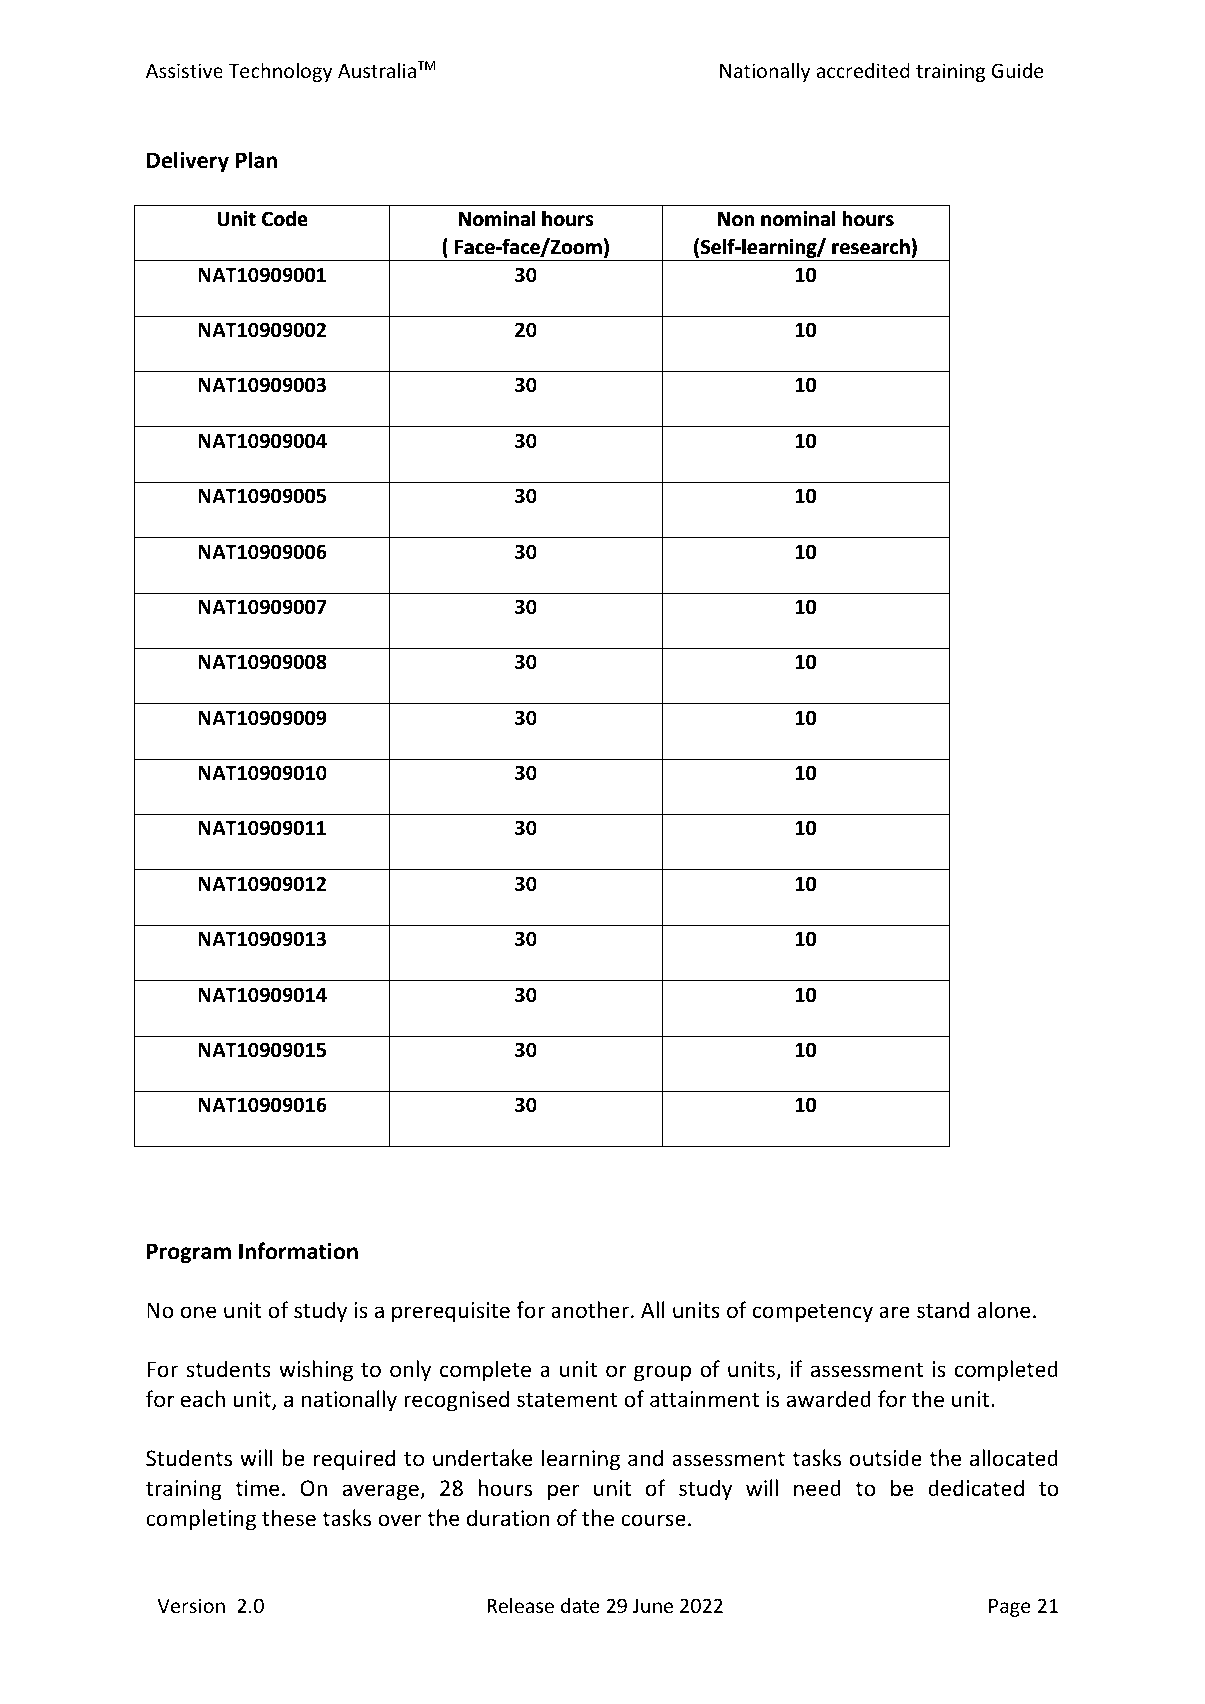 The image size is (1205, 1704). I want to click on another, so click(590, 1310).
